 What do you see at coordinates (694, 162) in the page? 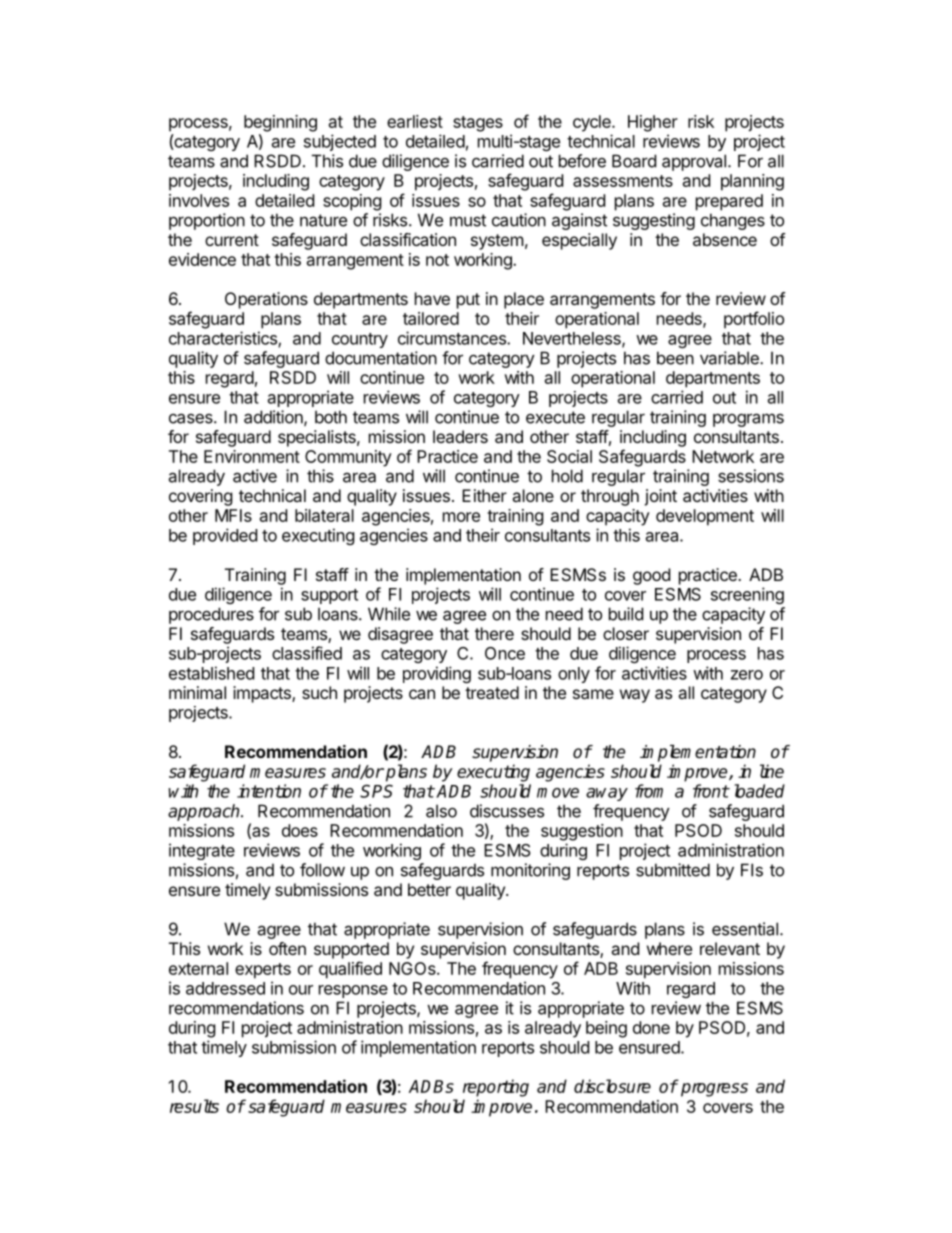
I see `approval` at bounding box center [694, 162].
